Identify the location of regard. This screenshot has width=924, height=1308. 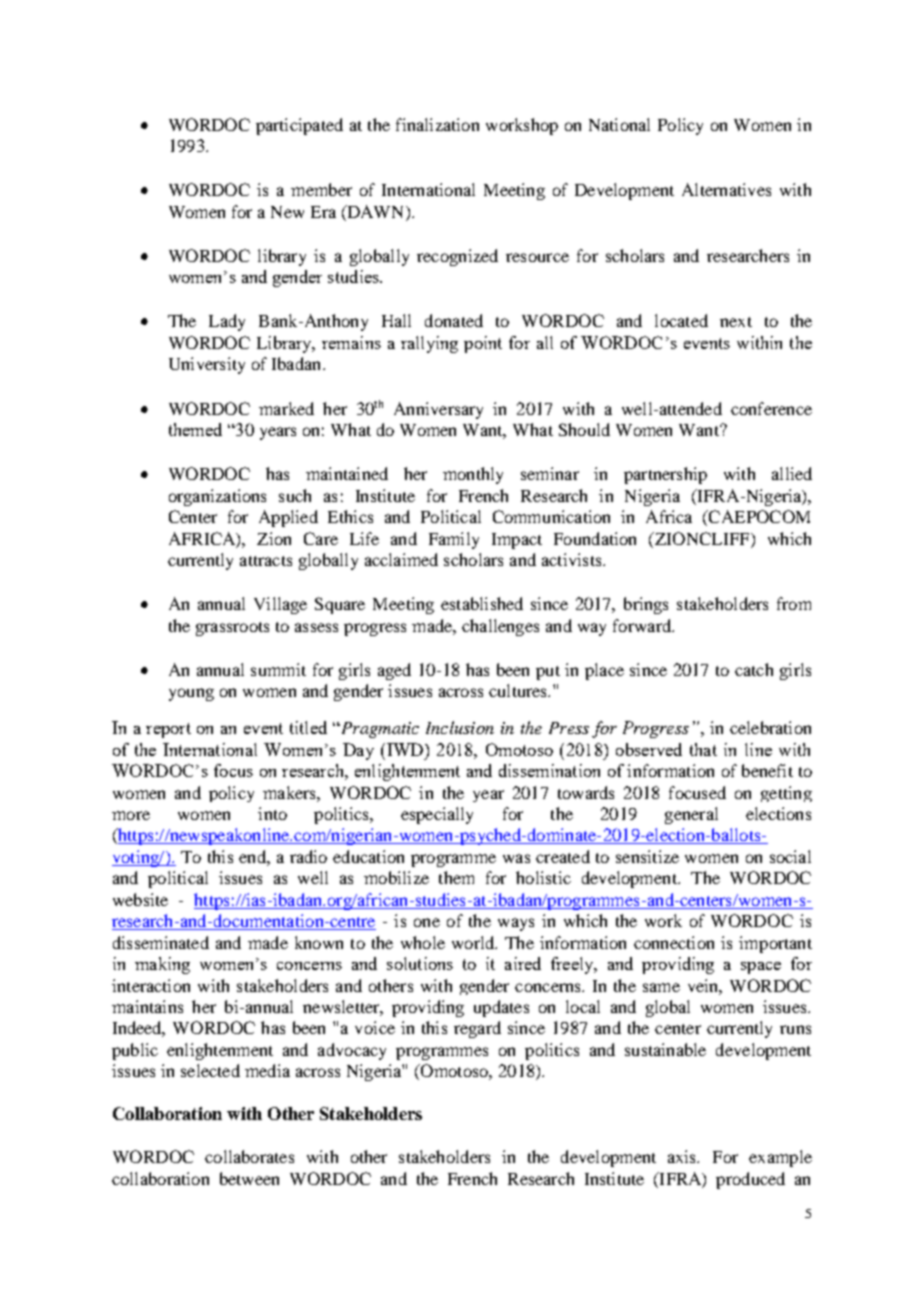
(477, 1029).
